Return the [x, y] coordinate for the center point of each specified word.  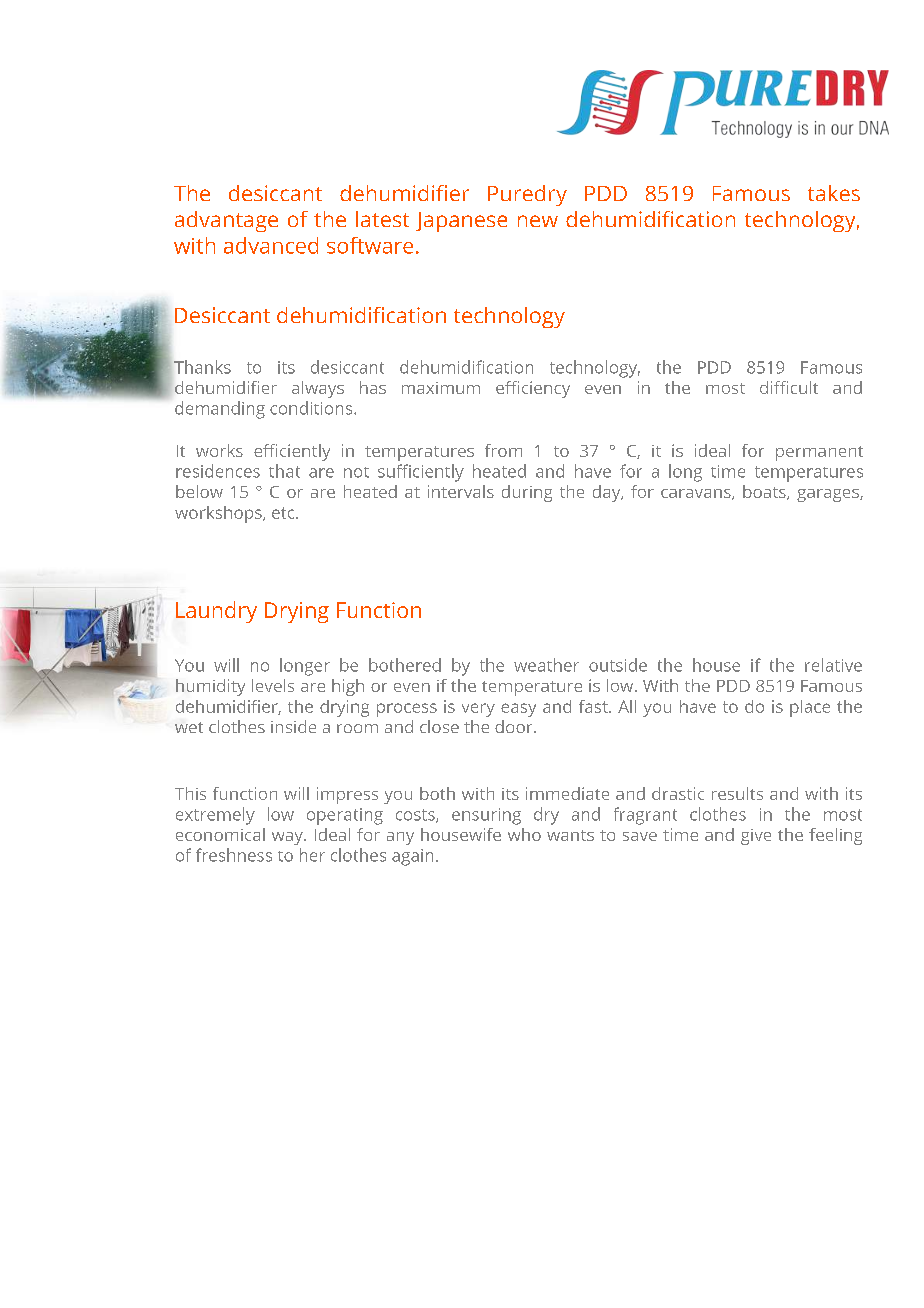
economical [220, 834]
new [538, 221]
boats [765, 492]
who [524, 834]
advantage [226, 221]
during [527, 493]
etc [284, 513]
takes [834, 193]
